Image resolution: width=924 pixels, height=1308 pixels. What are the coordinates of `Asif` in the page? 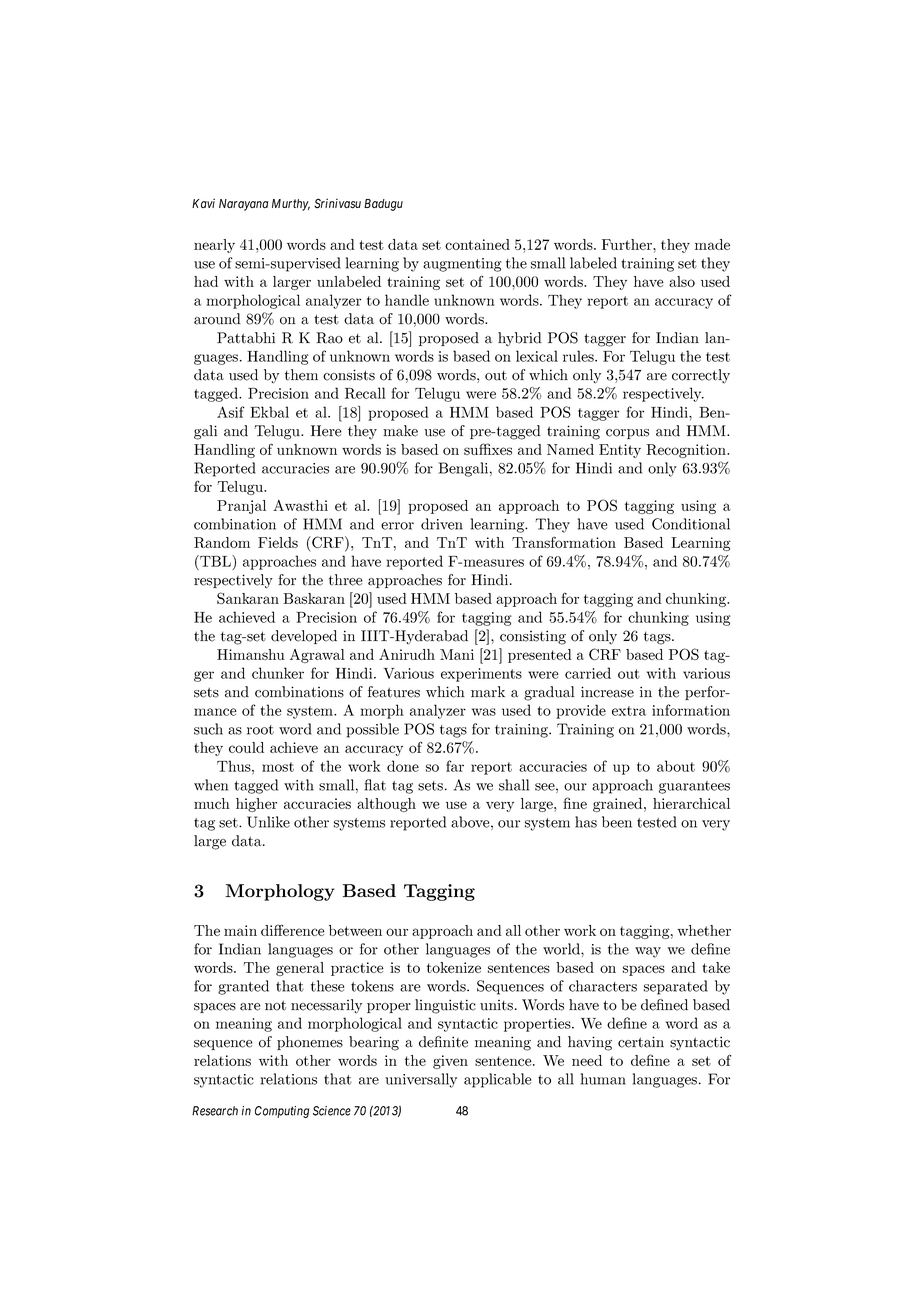 It's located at (231, 412).
